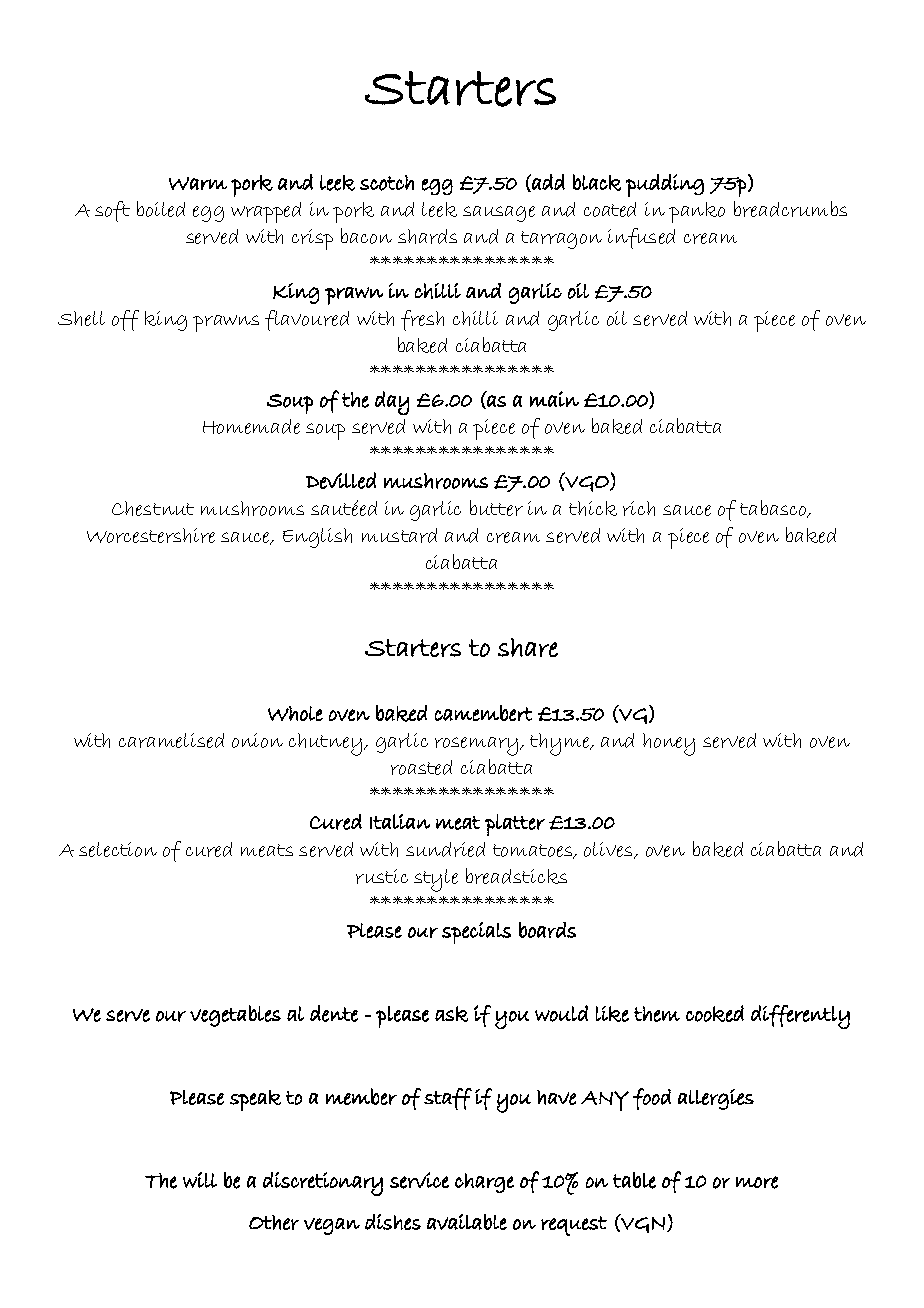 The width and height of the screenshot is (924, 1308). What do you see at coordinates (151, 535) in the screenshot?
I see `Worcestershire` at bounding box center [151, 535].
